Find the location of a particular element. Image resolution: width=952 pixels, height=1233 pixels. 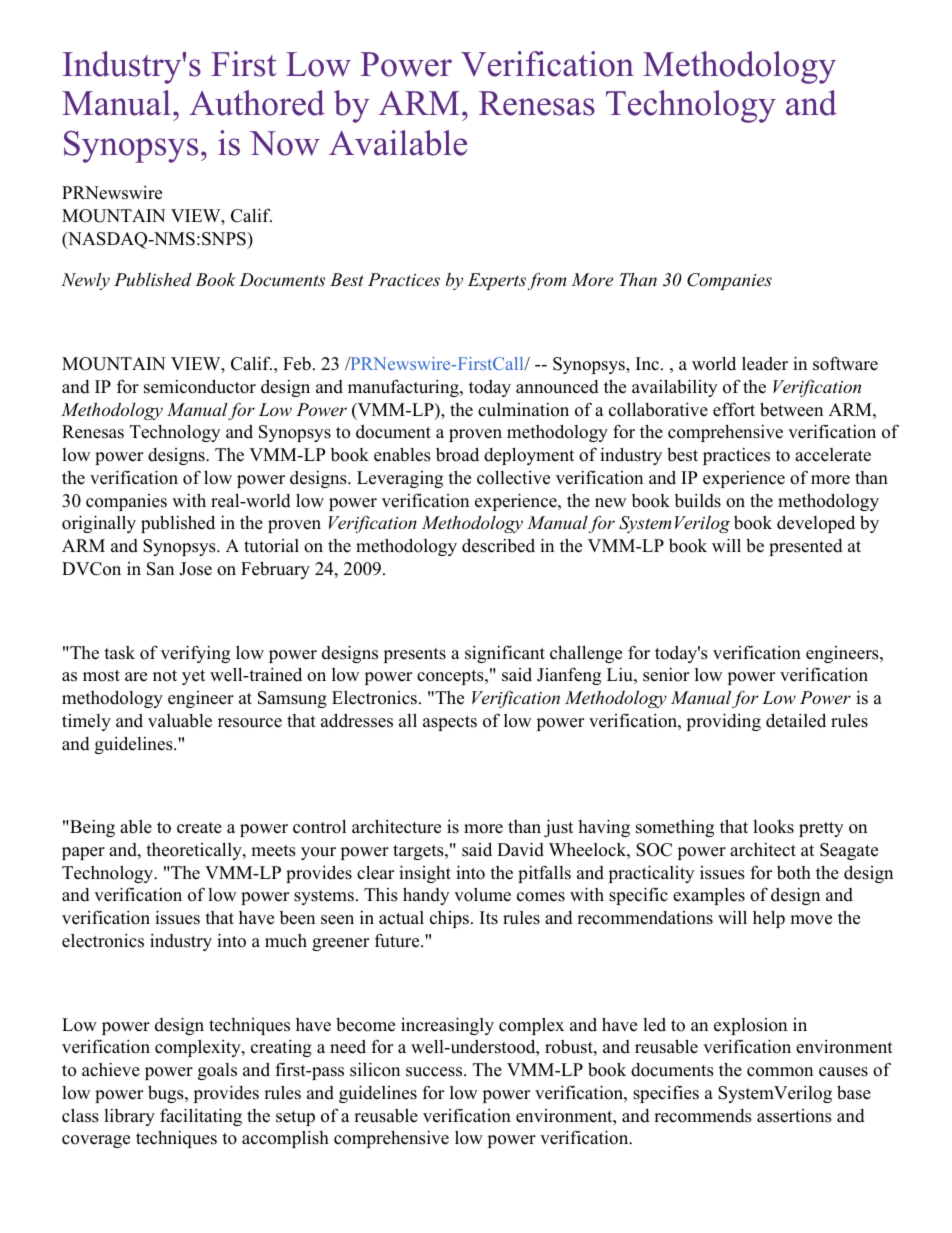

success is located at coordinates (435, 1072).
